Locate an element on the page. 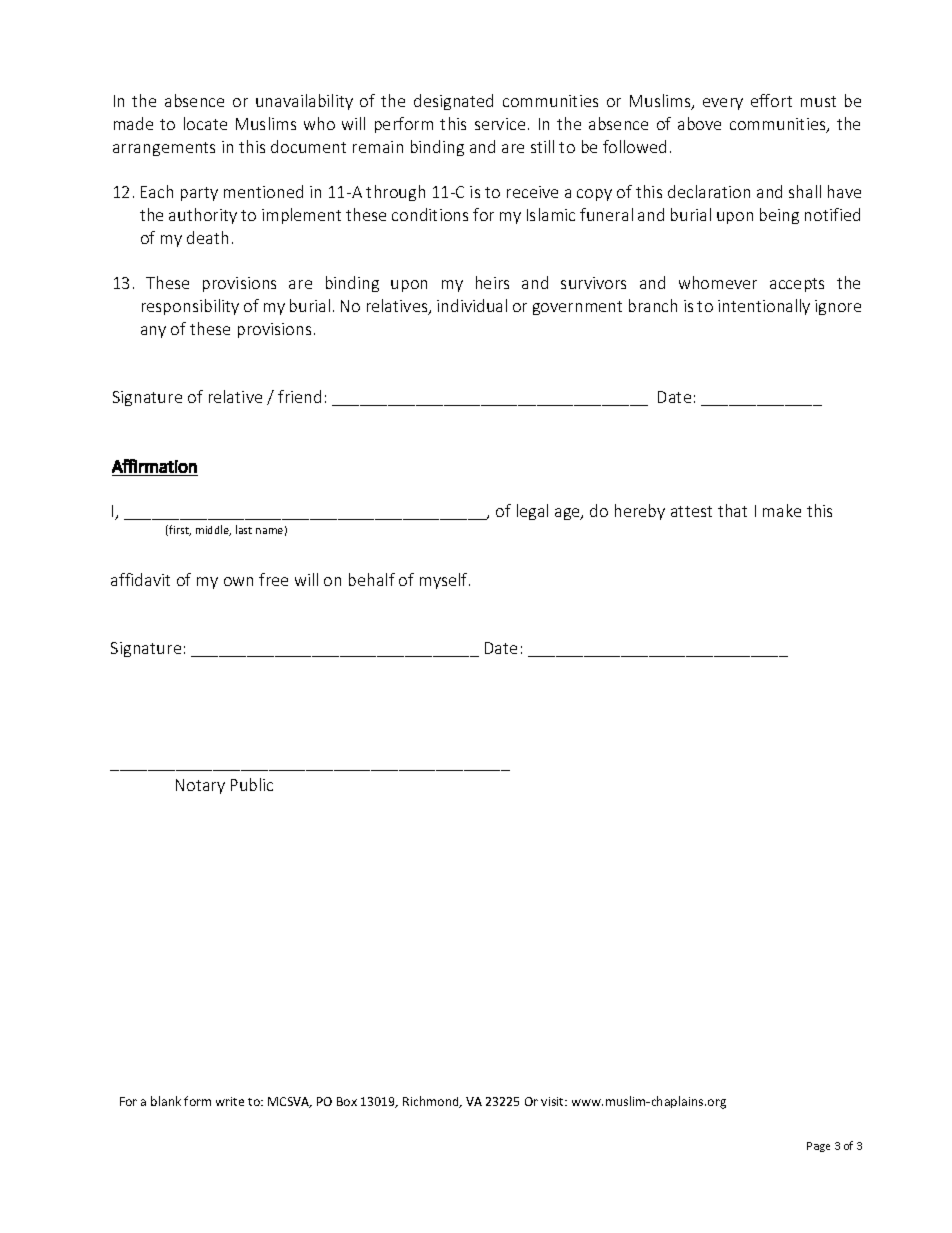 The width and height of the document is (952, 1233). effort is located at coordinates (771, 100).
